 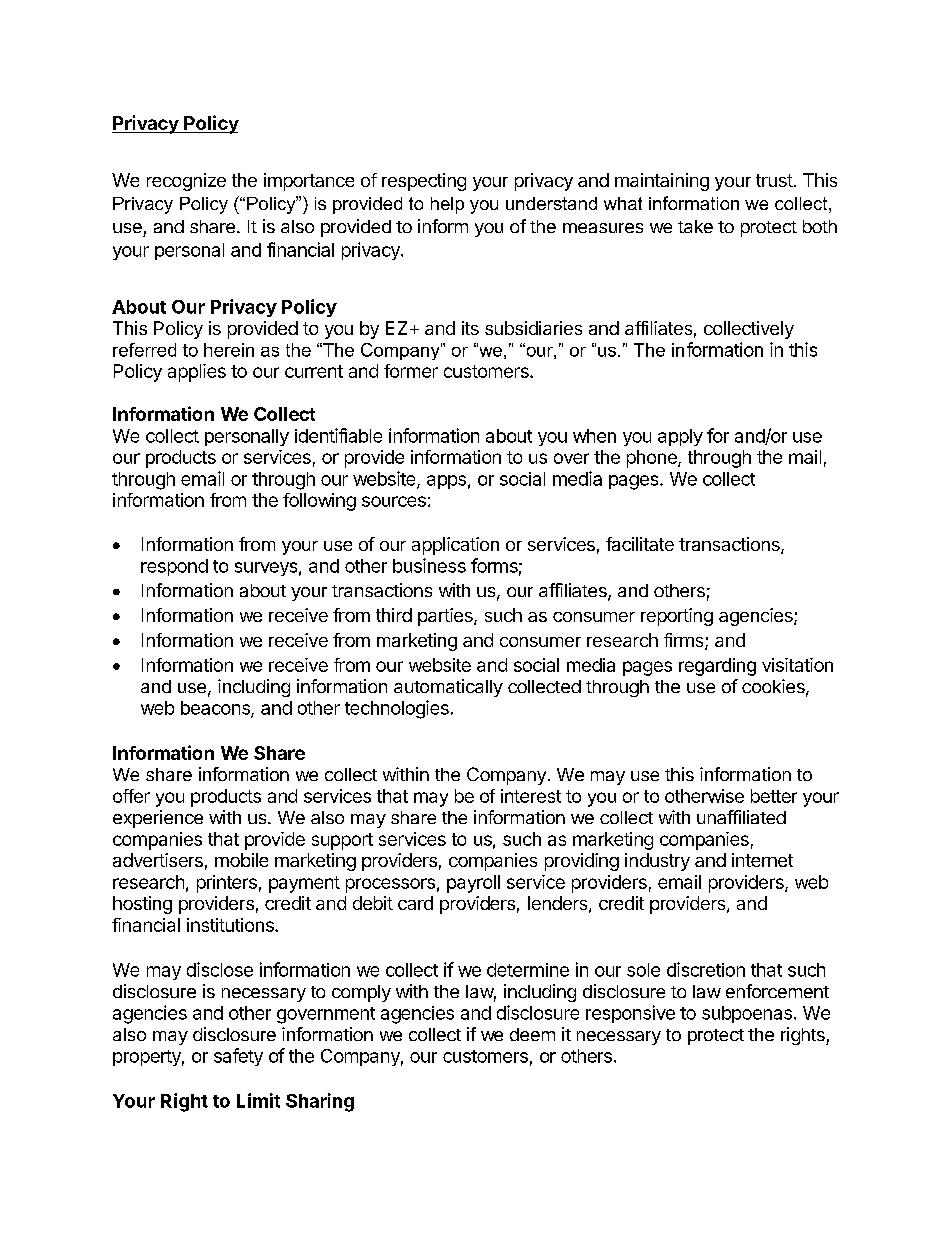 I want to click on applies, so click(x=197, y=373).
